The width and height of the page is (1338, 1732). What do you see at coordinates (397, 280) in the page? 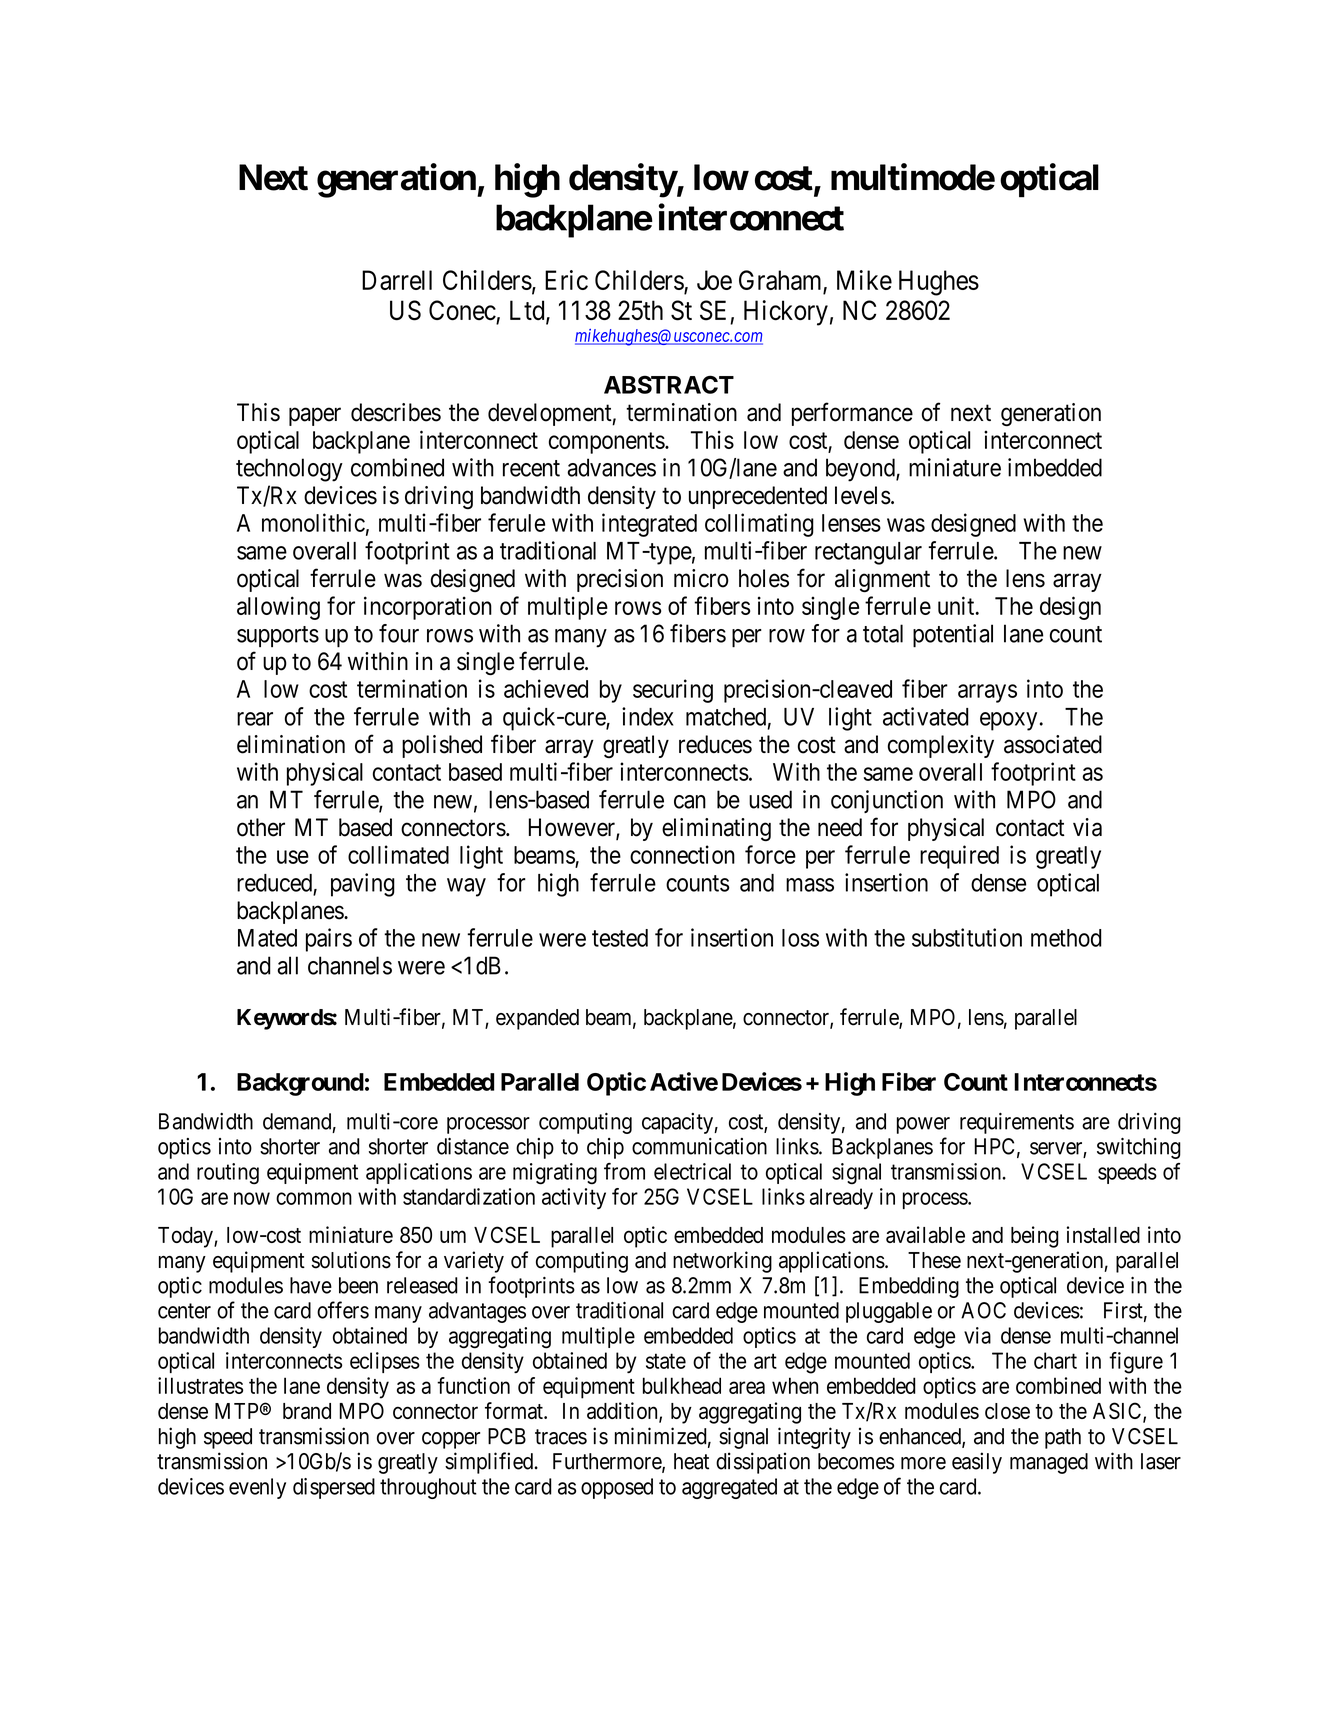
I see `Darrell` at bounding box center [397, 280].
